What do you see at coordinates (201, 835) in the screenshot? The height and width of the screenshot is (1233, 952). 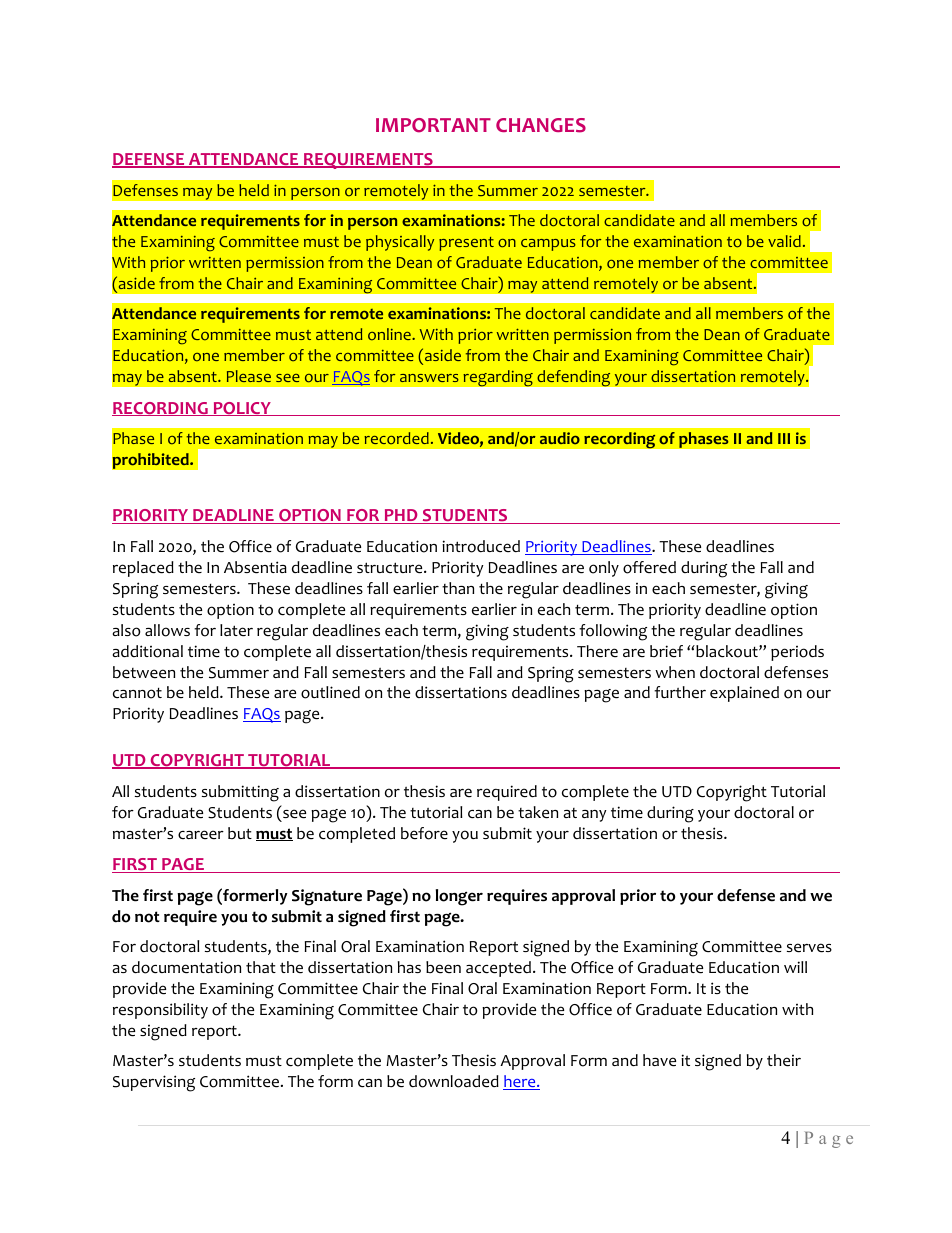 I see `career` at bounding box center [201, 835].
